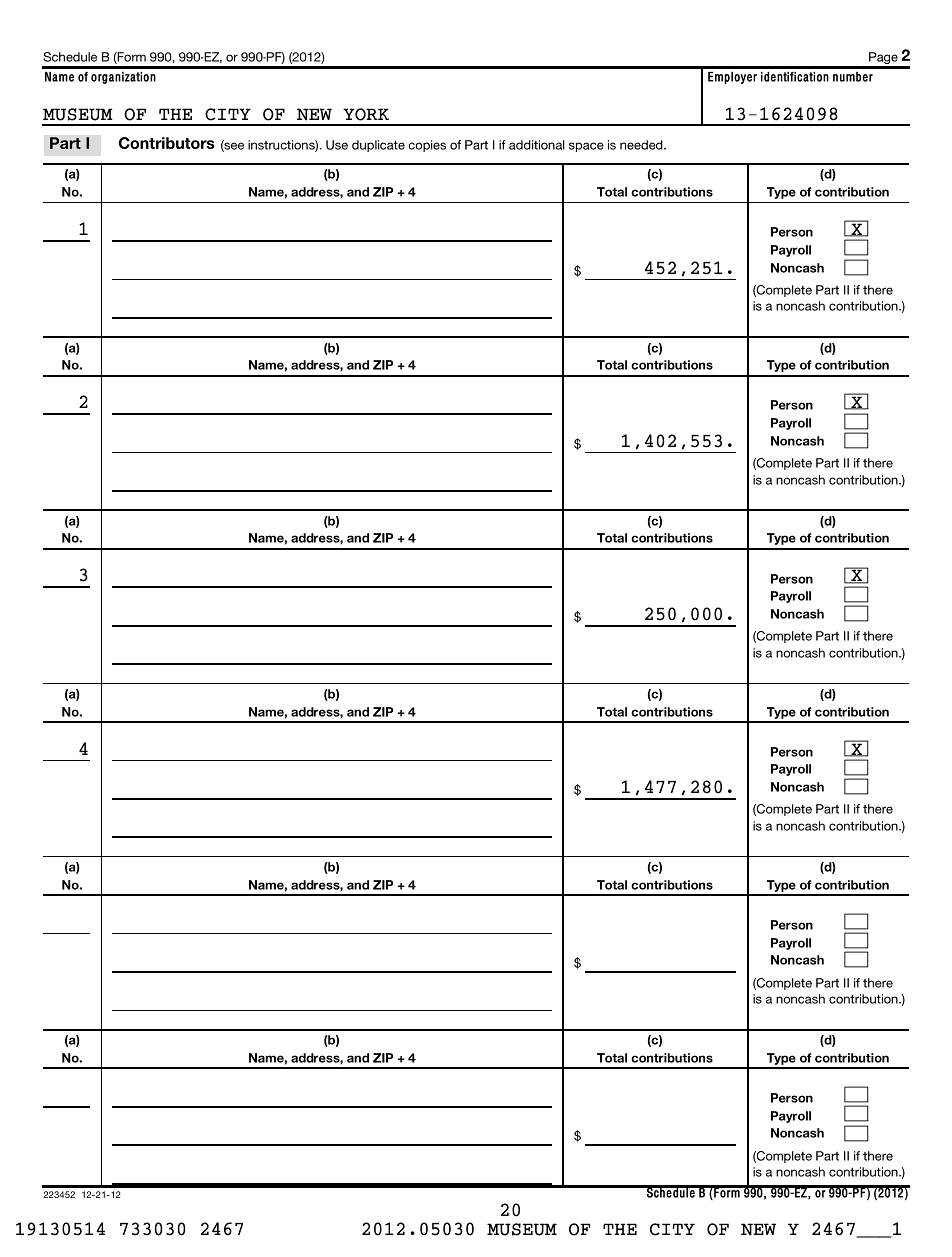 The width and height of the document is (952, 1257). What do you see at coordinates (427, 146) in the document?
I see `copies` at bounding box center [427, 146].
